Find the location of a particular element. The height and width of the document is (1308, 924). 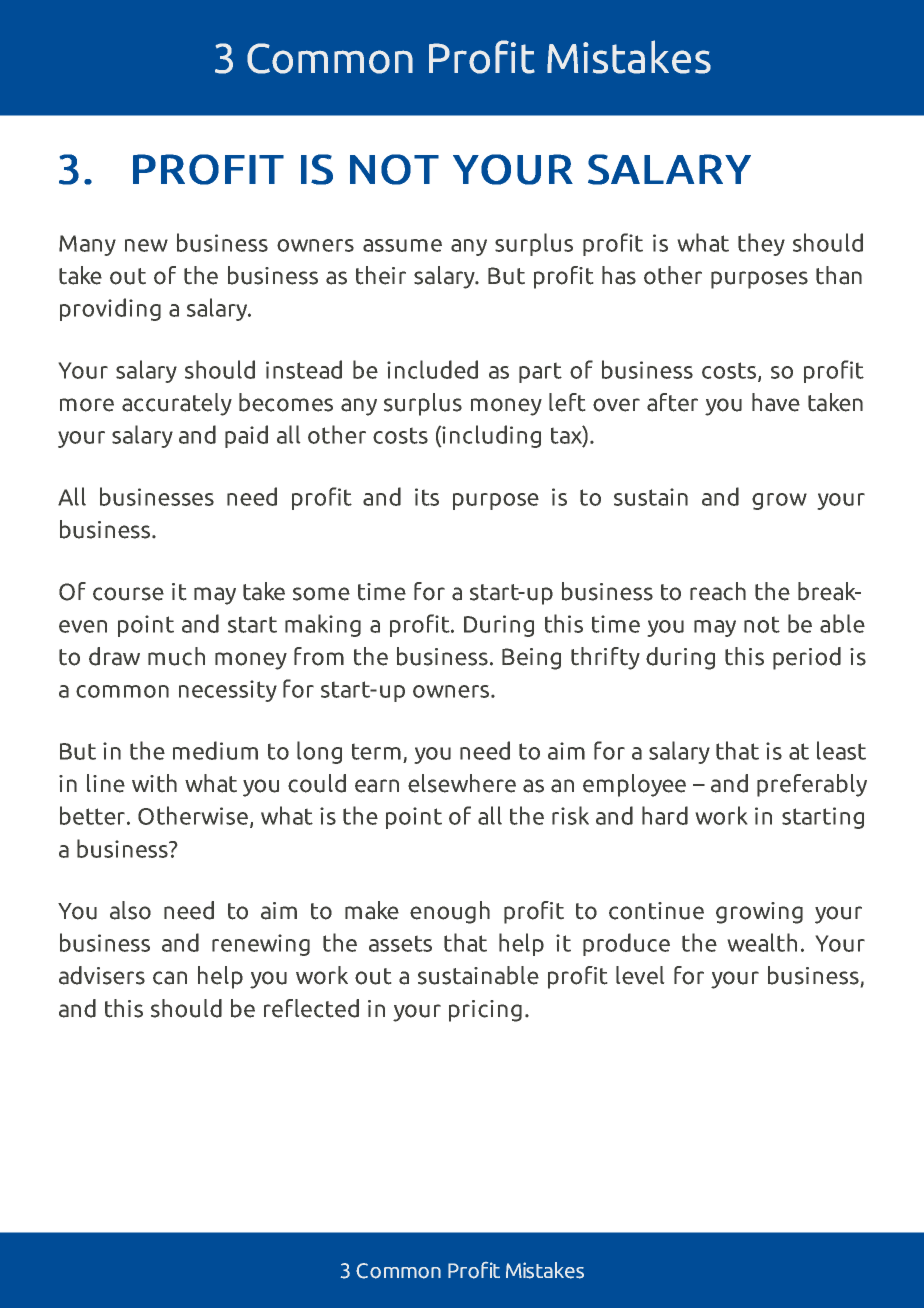

wealth is located at coordinates (762, 942).
